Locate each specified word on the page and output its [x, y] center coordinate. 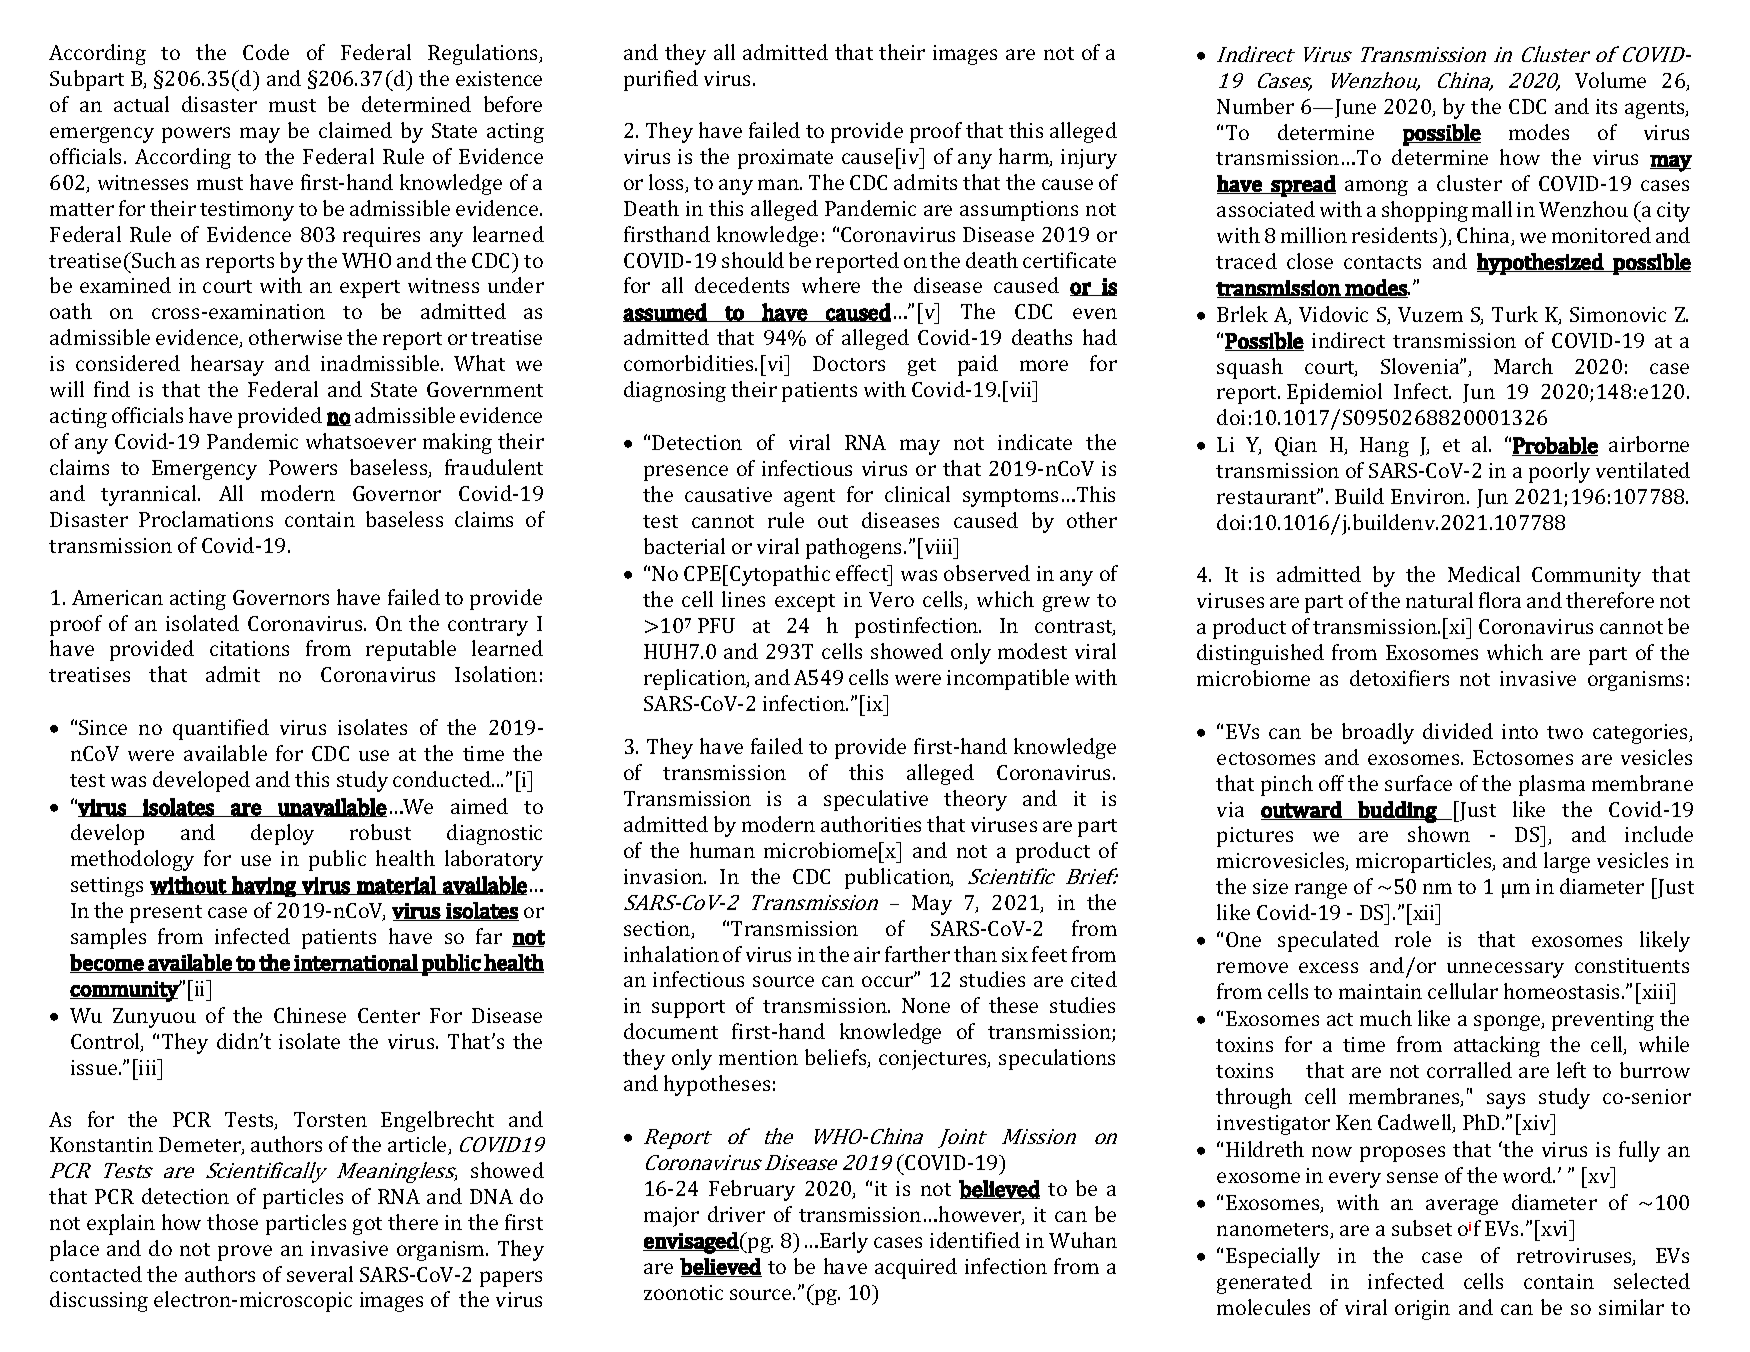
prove [245, 1253]
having [264, 886]
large [1567, 862]
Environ [1429, 496]
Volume [1610, 80]
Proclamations [206, 519]
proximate [785, 159]
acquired [916, 1268]
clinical [917, 494]
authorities [871, 824]
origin [1422, 1310]
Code [266, 52]
